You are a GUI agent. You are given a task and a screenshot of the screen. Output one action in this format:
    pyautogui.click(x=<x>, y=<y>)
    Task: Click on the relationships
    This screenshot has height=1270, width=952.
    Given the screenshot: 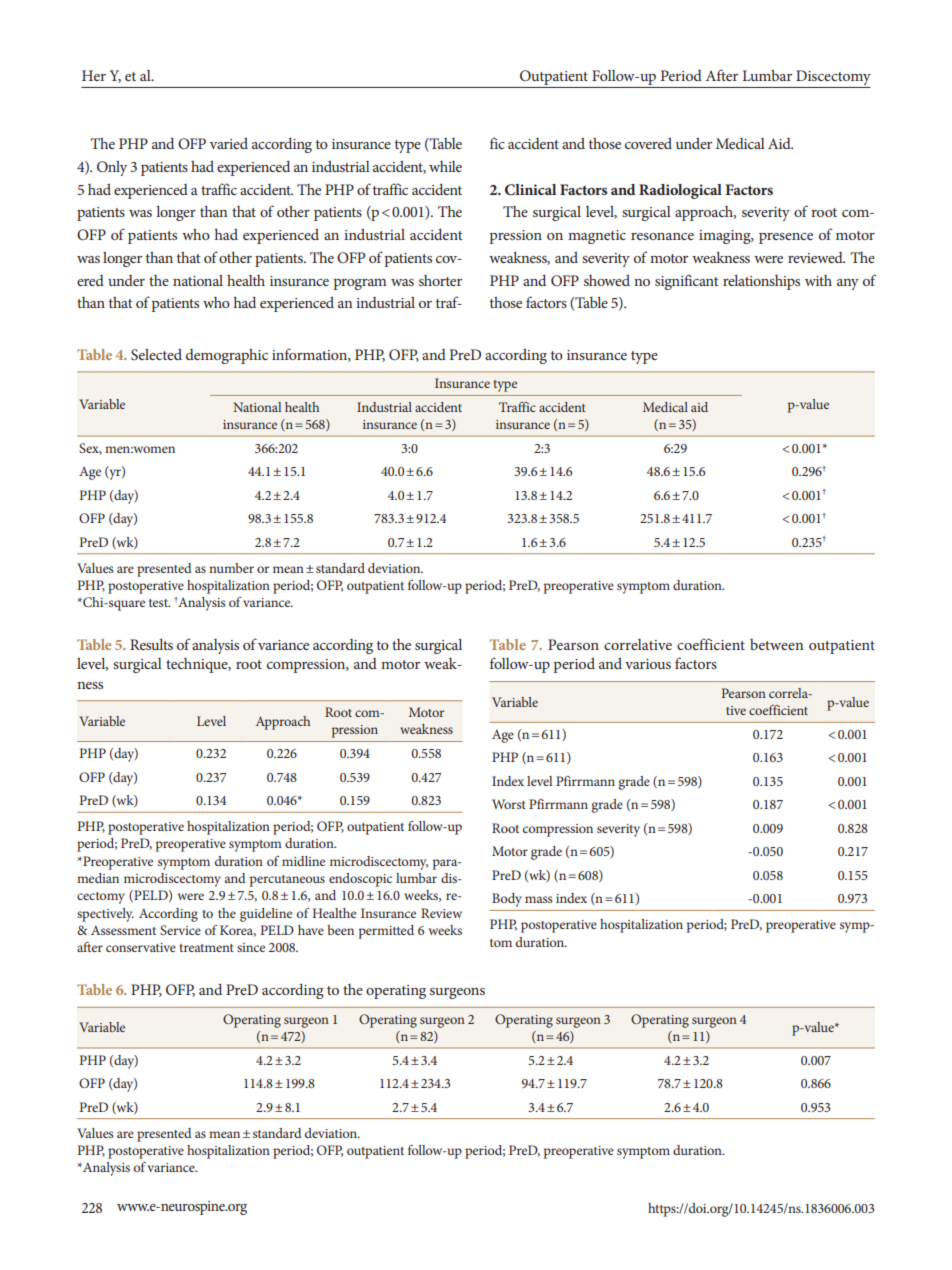 What is the action you would take?
    pyautogui.click(x=761, y=282)
